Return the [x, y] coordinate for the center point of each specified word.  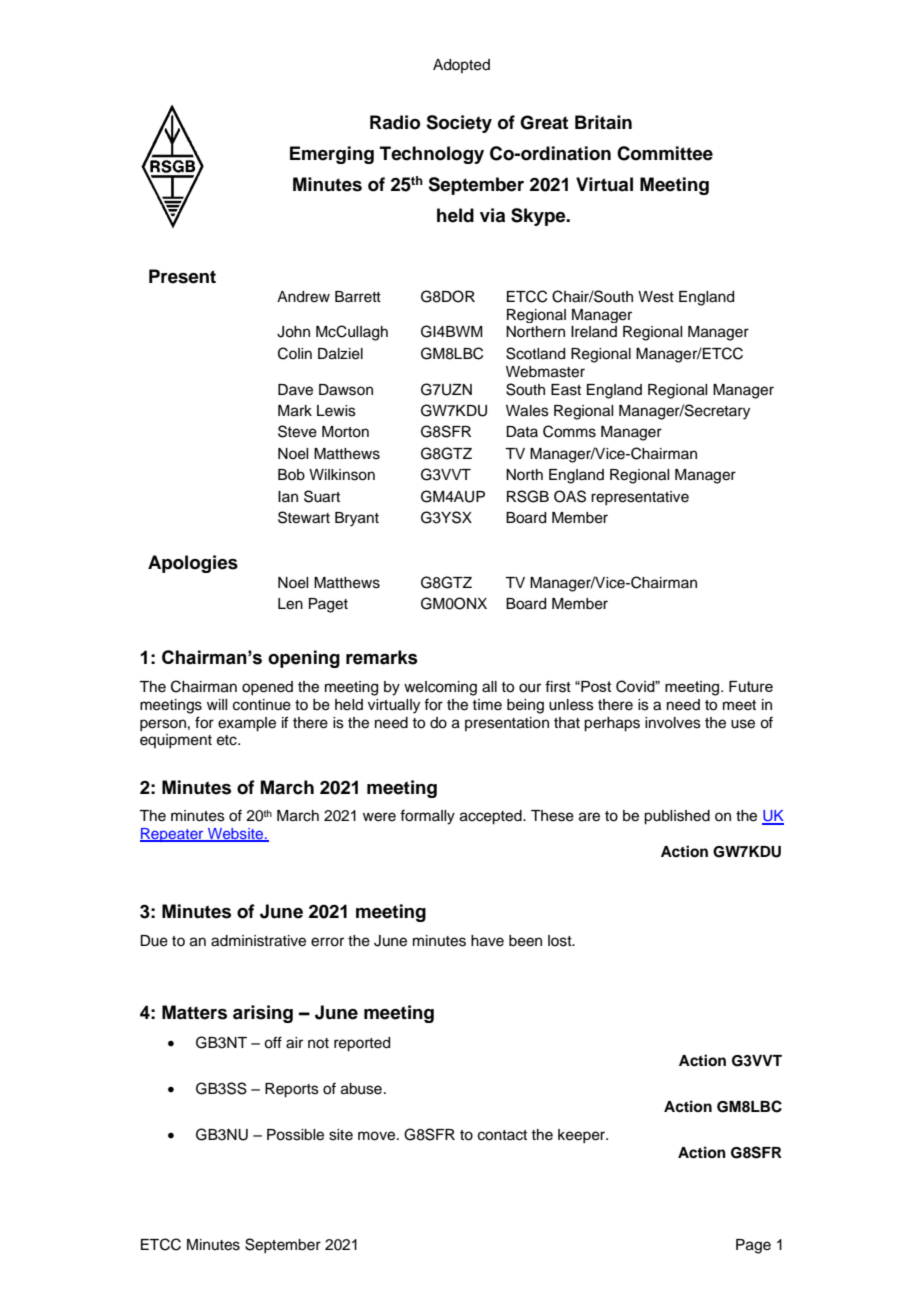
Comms [569, 431]
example [247, 724]
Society [459, 124]
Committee [665, 153]
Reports [292, 1090]
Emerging [332, 155]
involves [673, 723]
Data [522, 431]
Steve [297, 431]
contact [502, 1135]
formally [427, 817]
